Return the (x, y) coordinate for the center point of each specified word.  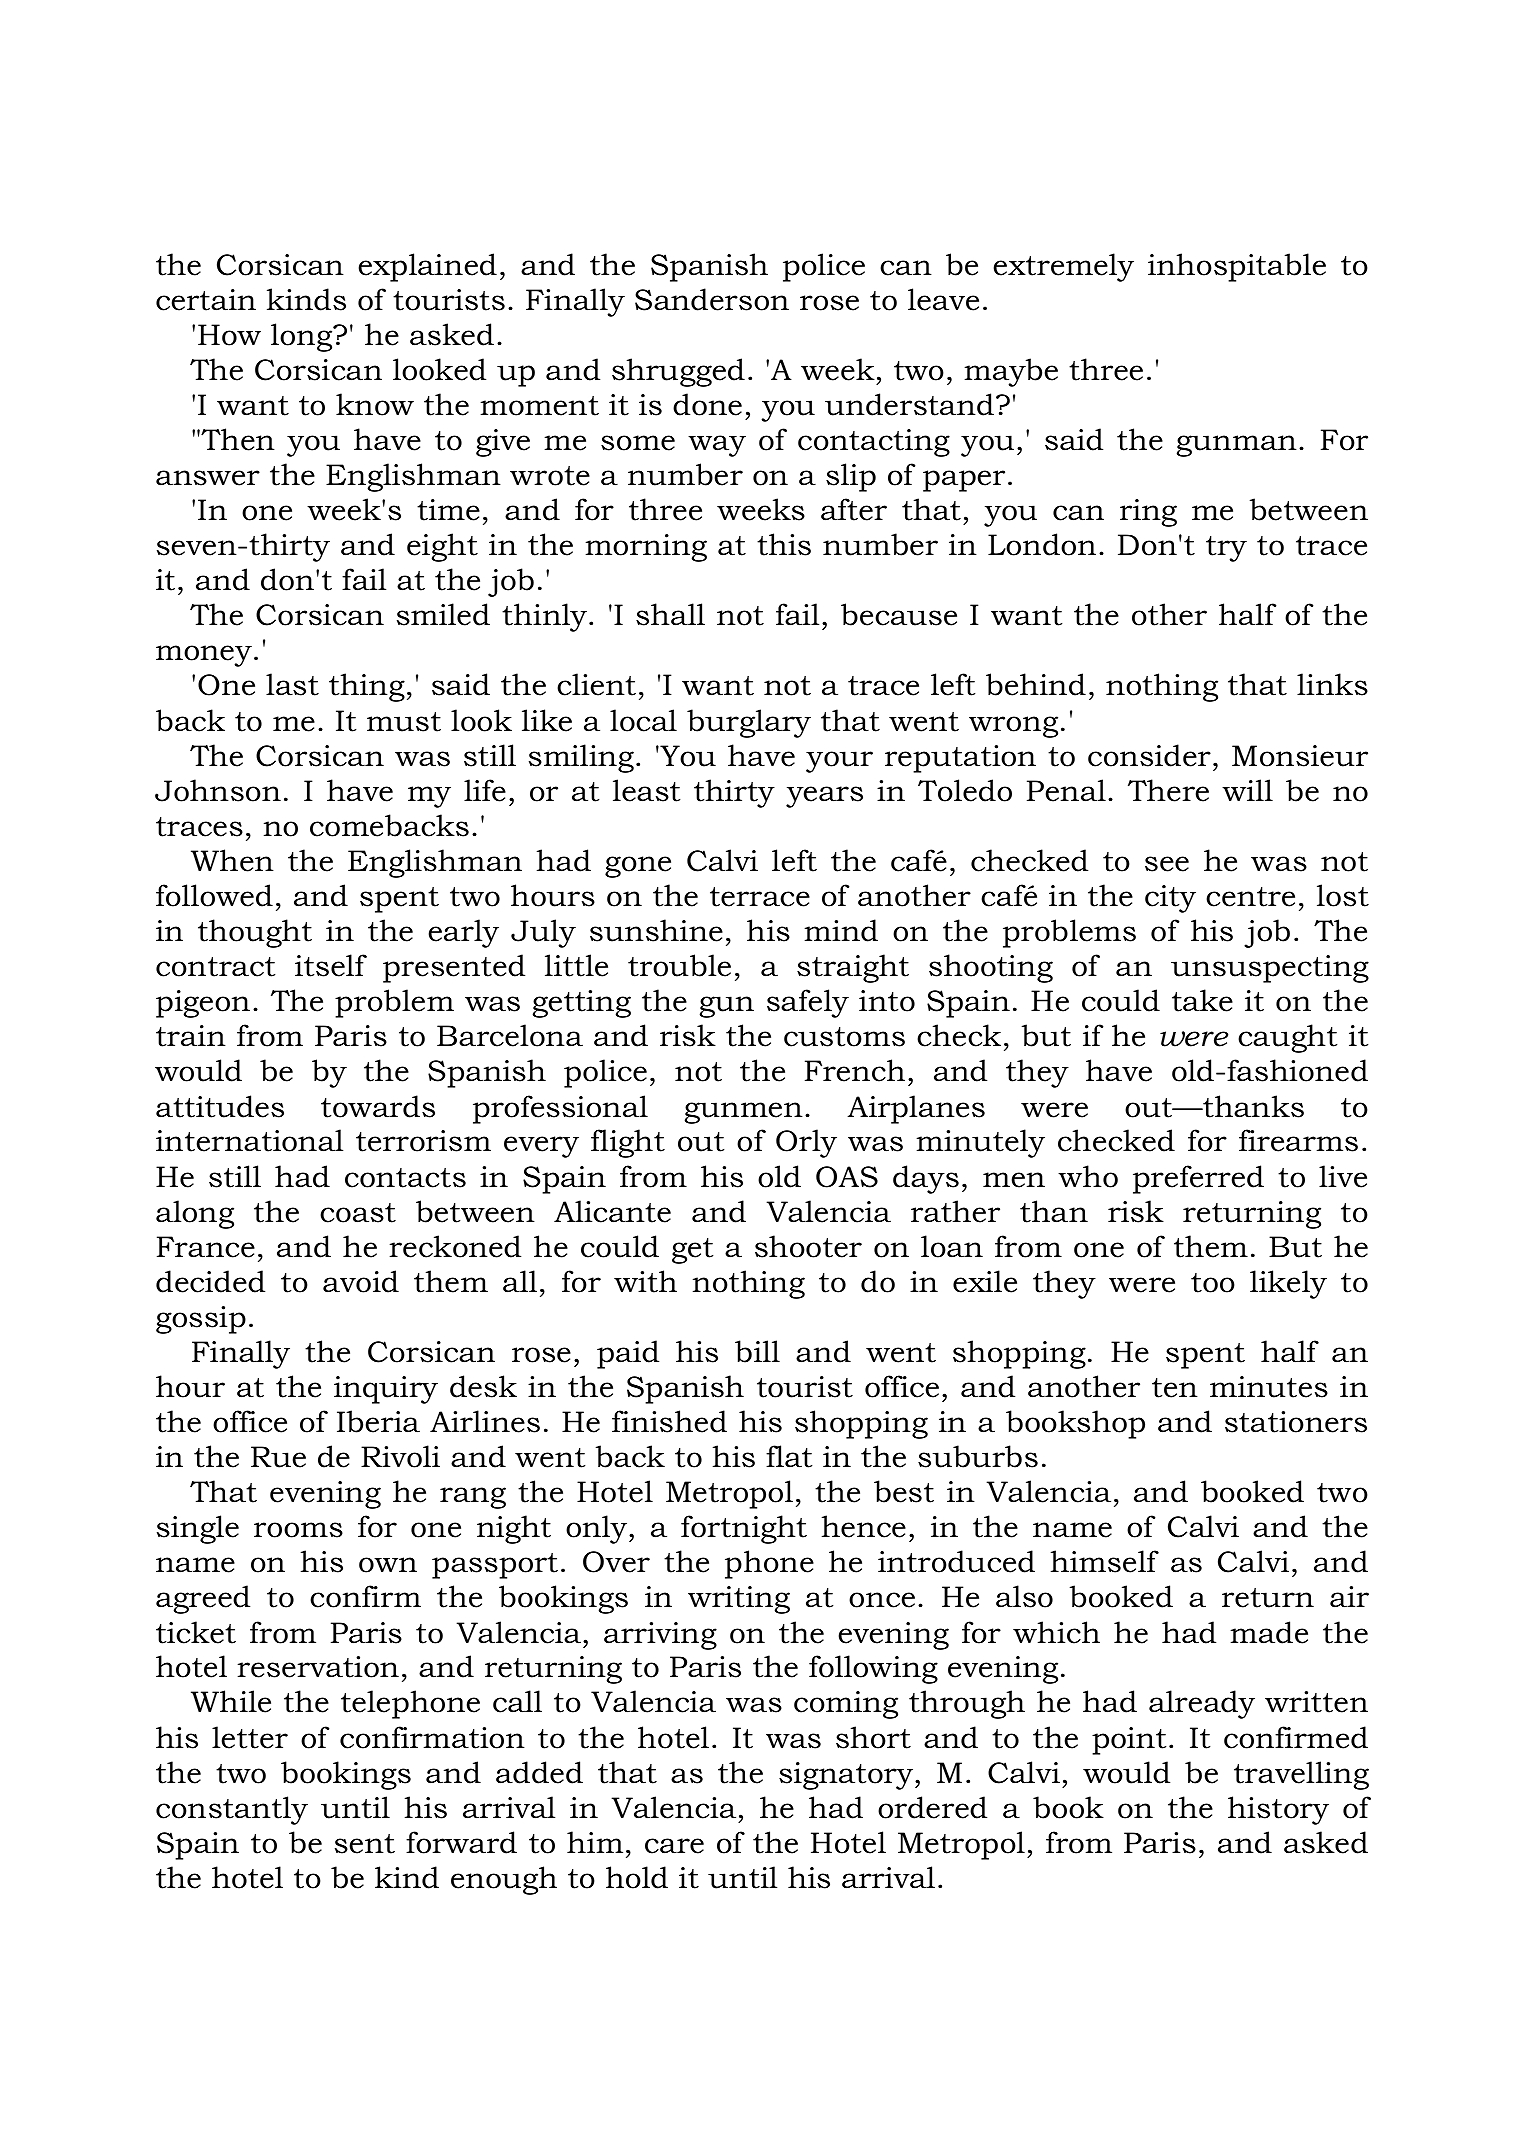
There (1168, 790)
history (1278, 1810)
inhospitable (1237, 267)
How (229, 335)
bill (757, 1351)
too (1213, 1283)
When (232, 860)
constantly (232, 1810)
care (674, 1846)
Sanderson (712, 299)
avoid (361, 1281)
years (824, 797)
